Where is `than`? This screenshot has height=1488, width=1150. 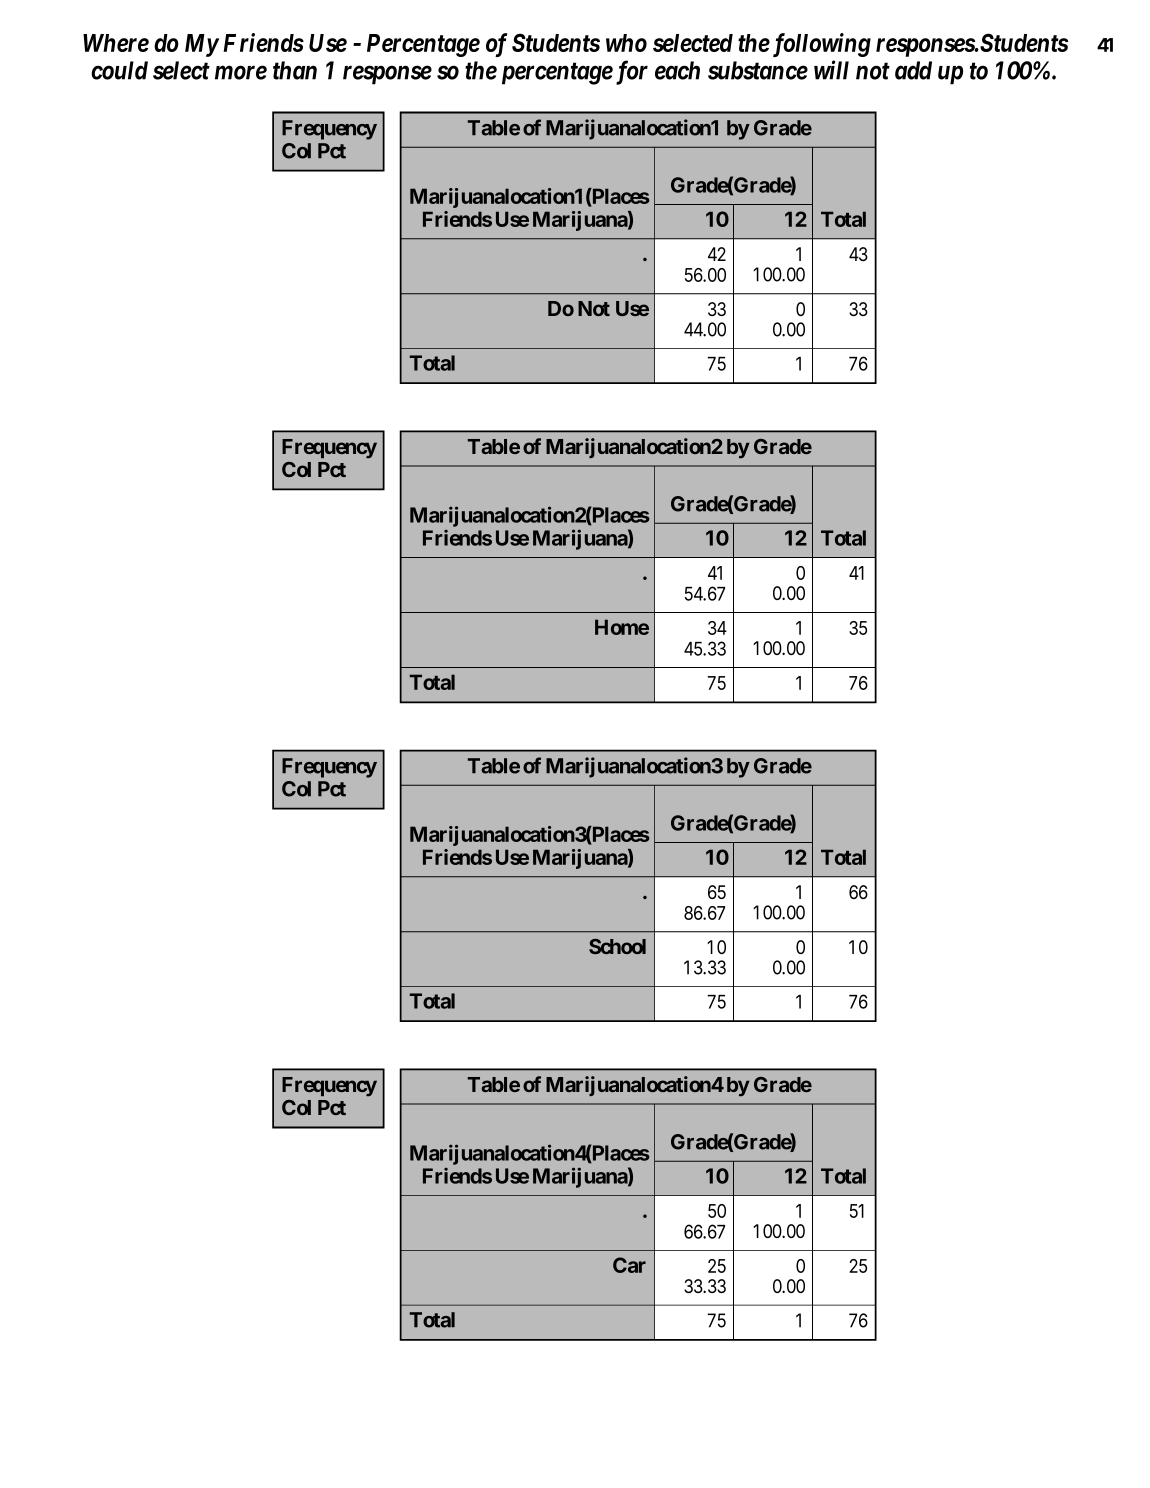 than is located at coordinates (295, 70).
